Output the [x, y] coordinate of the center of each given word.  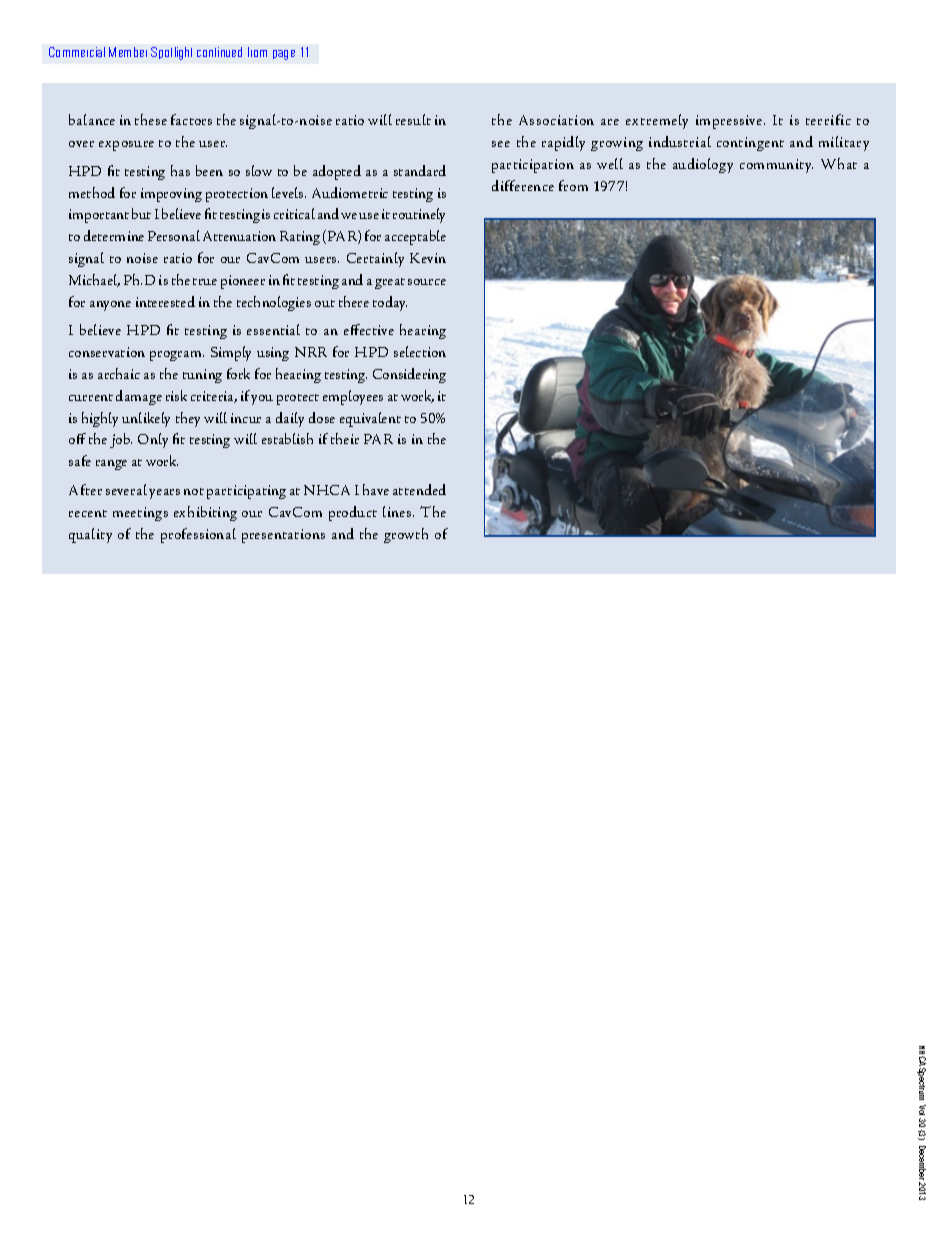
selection [420, 351]
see [501, 144]
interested [165, 301]
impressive [730, 122]
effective [369, 329]
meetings [140, 514]
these [151, 119]
